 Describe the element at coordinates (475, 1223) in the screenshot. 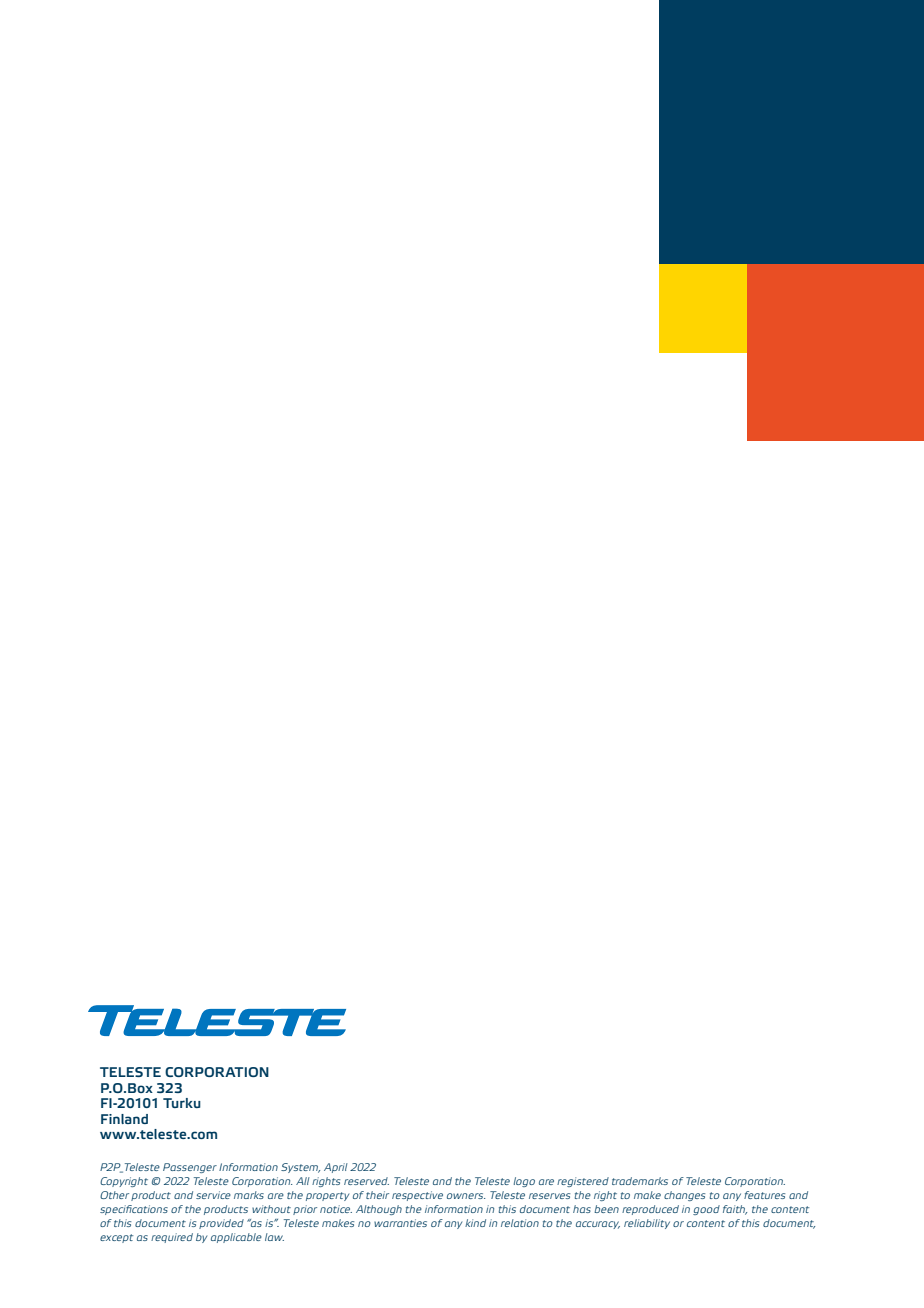

I see `kind` at that location.
